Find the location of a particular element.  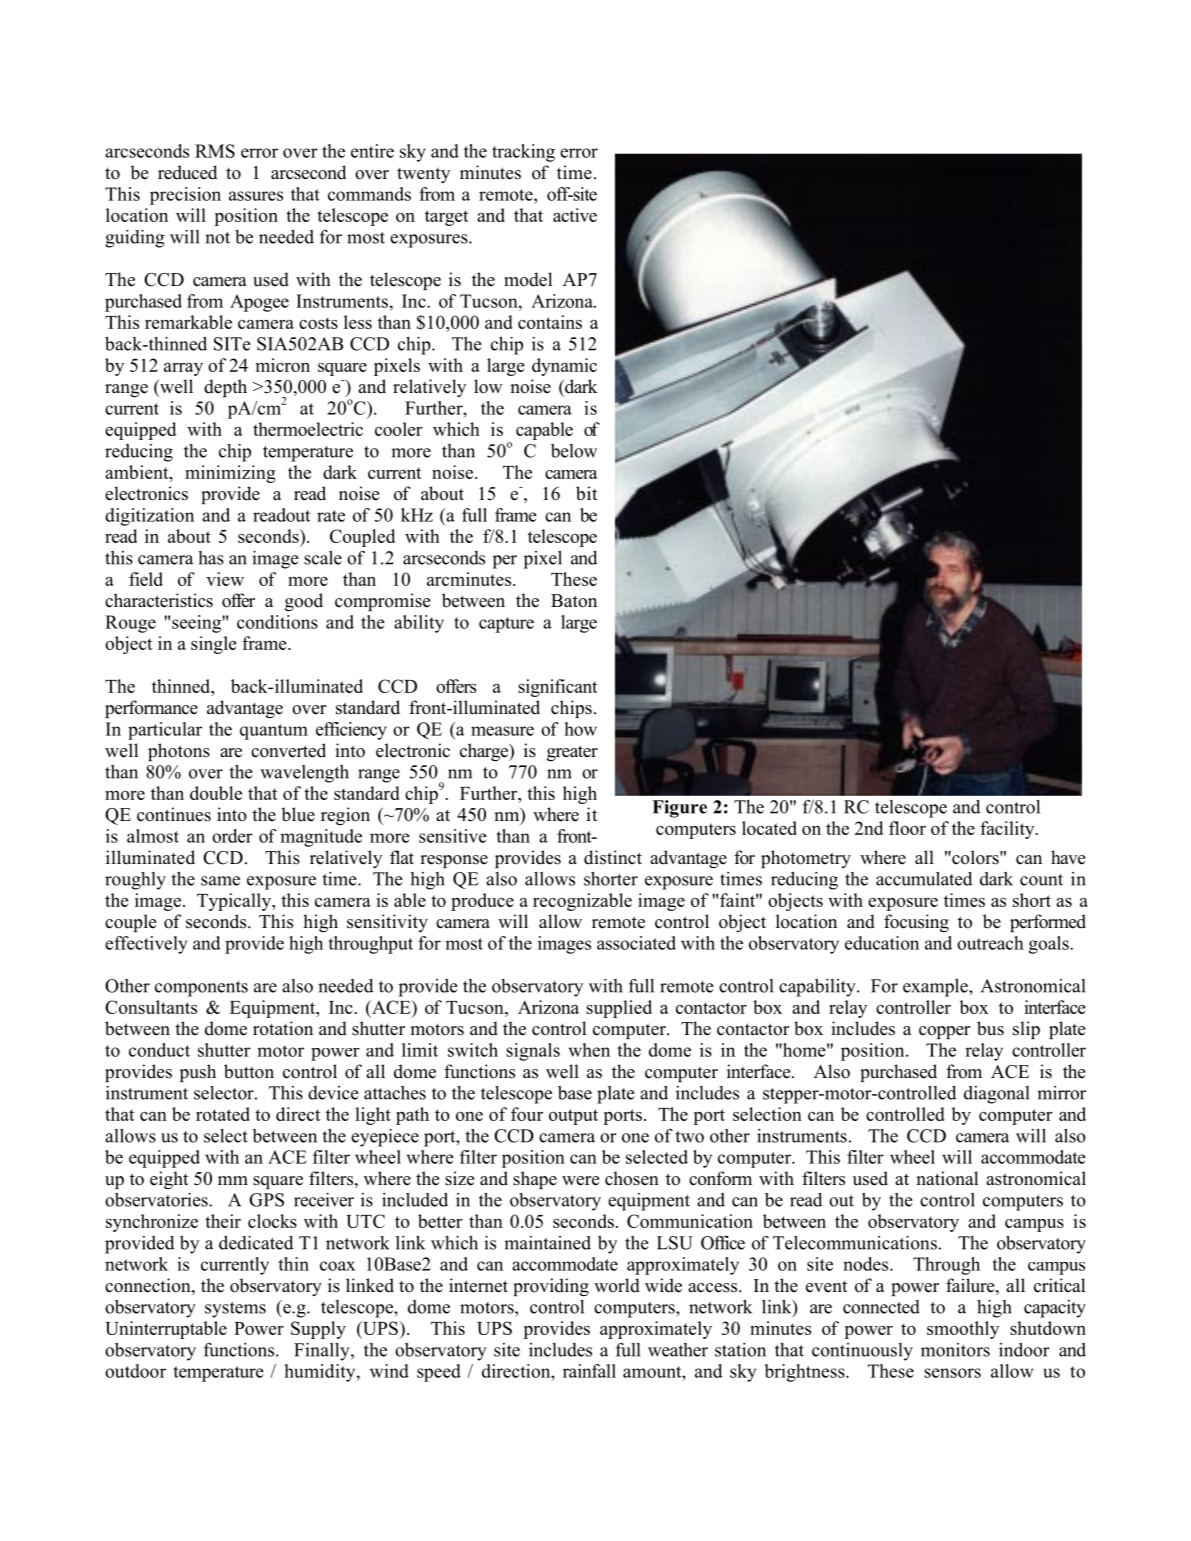

bit is located at coordinates (586, 493).
